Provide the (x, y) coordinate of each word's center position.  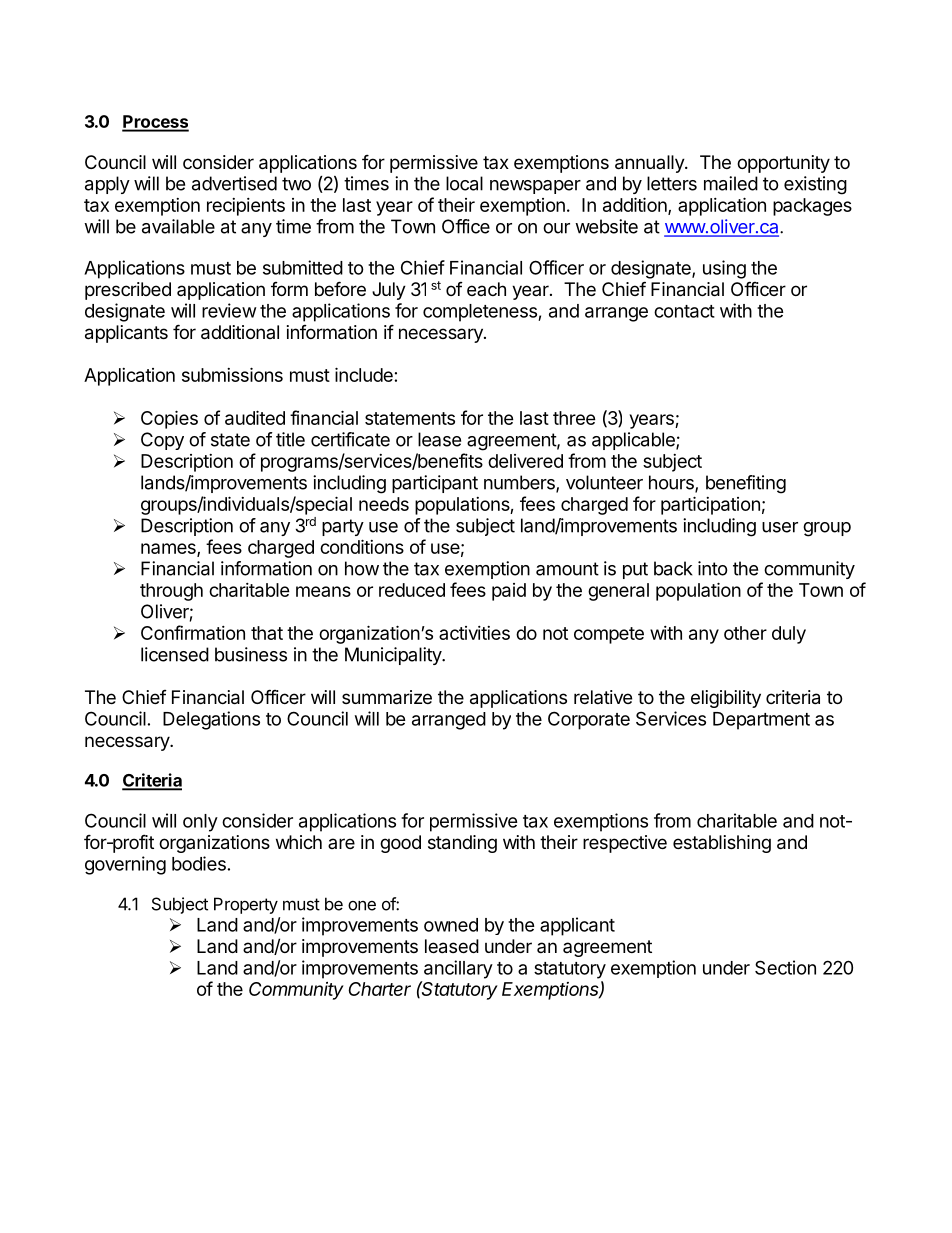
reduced (412, 590)
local (464, 183)
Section (785, 967)
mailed (731, 183)
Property (246, 905)
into (713, 568)
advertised (234, 183)
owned (451, 925)
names (169, 549)
